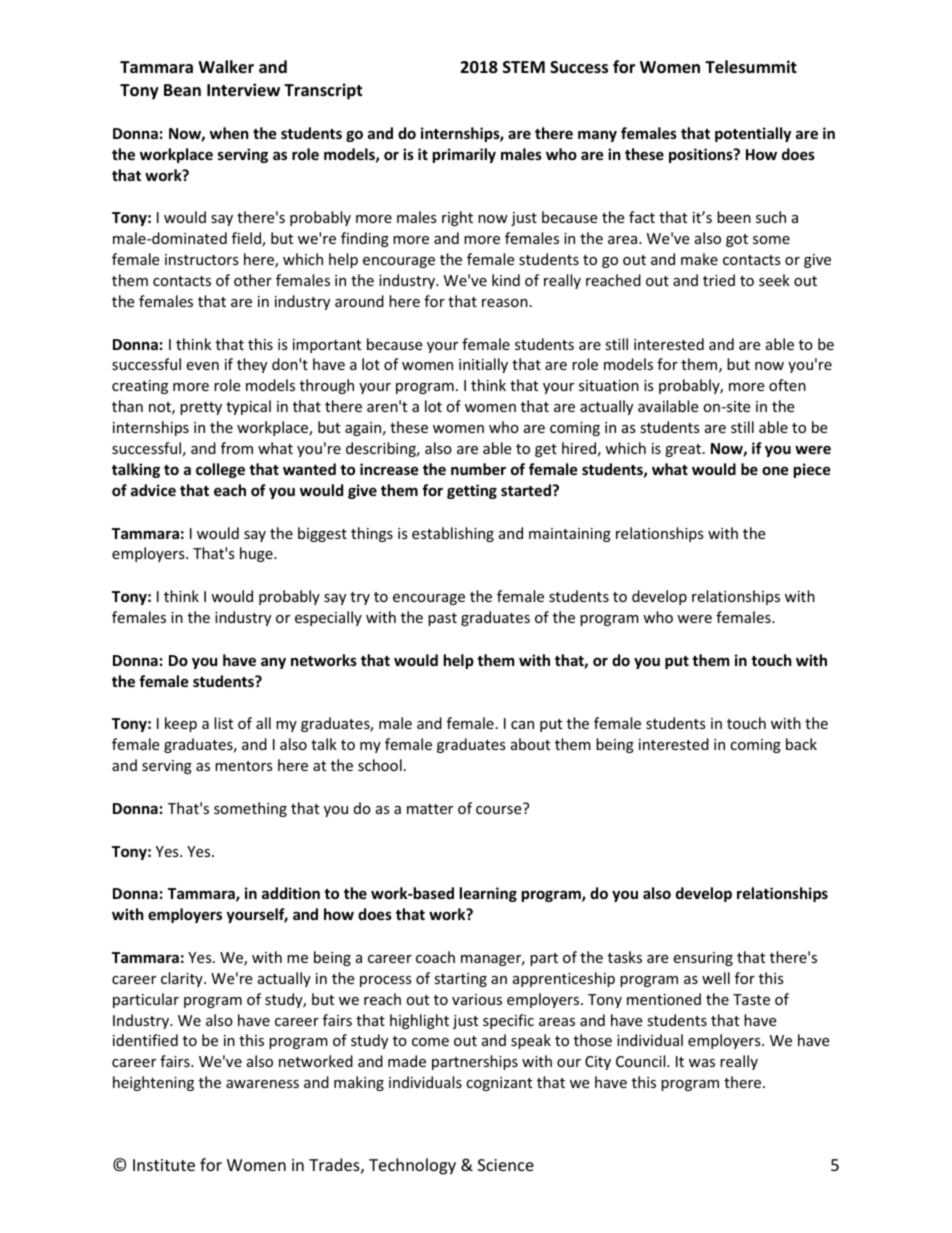 Image resolution: width=952 pixels, height=1233 pixels. Describe the element at coordinates (478, 469) in the page. I see `number` at that location.
